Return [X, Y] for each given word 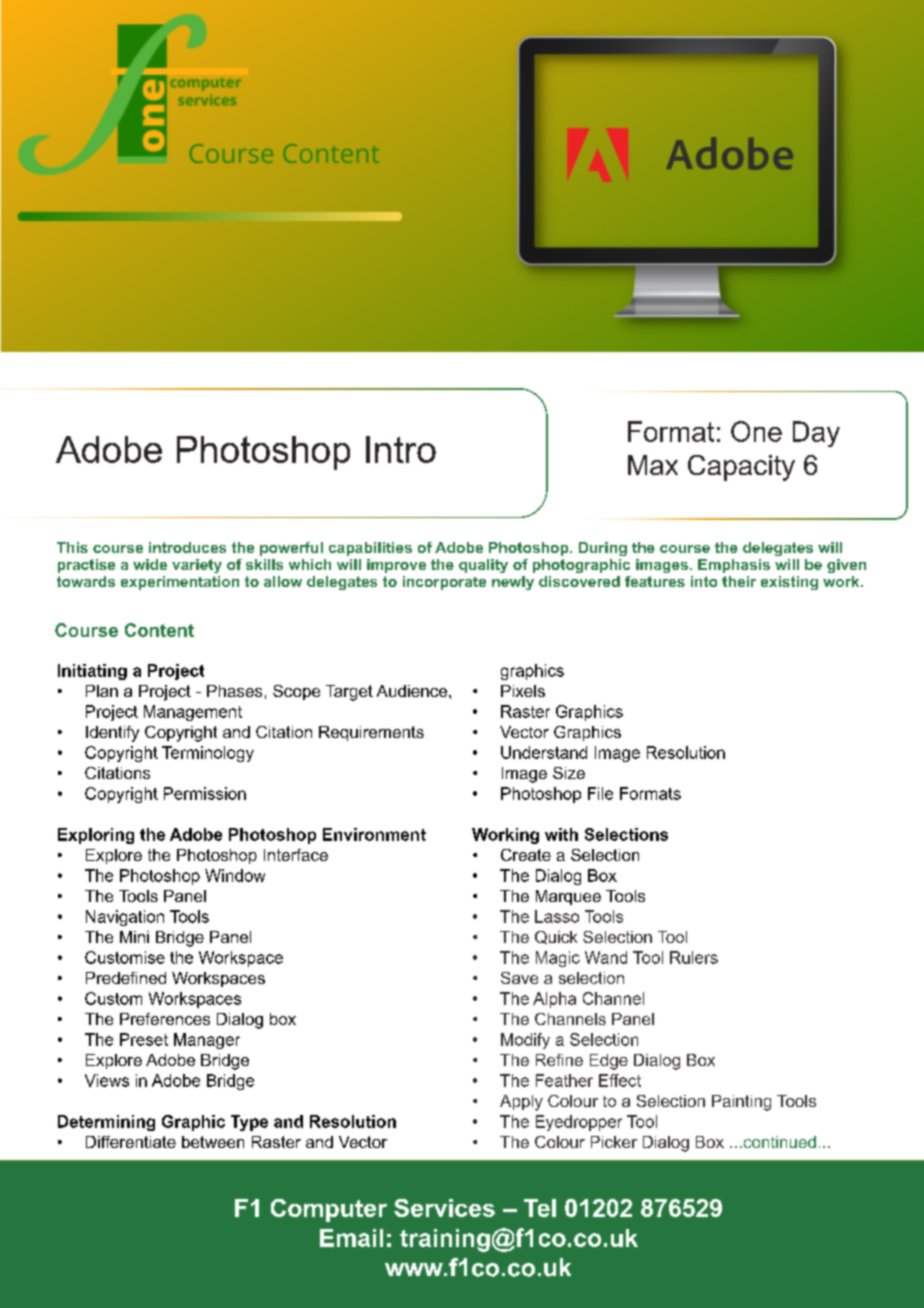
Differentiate [131, 1142]
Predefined [126, 978]
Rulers [694, 957]
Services [444, 1208]
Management [193, 713]
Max [653, 465]
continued [778, 1142]
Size [569, 773]
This [72, 547]
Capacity [741, 468]
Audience [413, 691]
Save [519, 978]
